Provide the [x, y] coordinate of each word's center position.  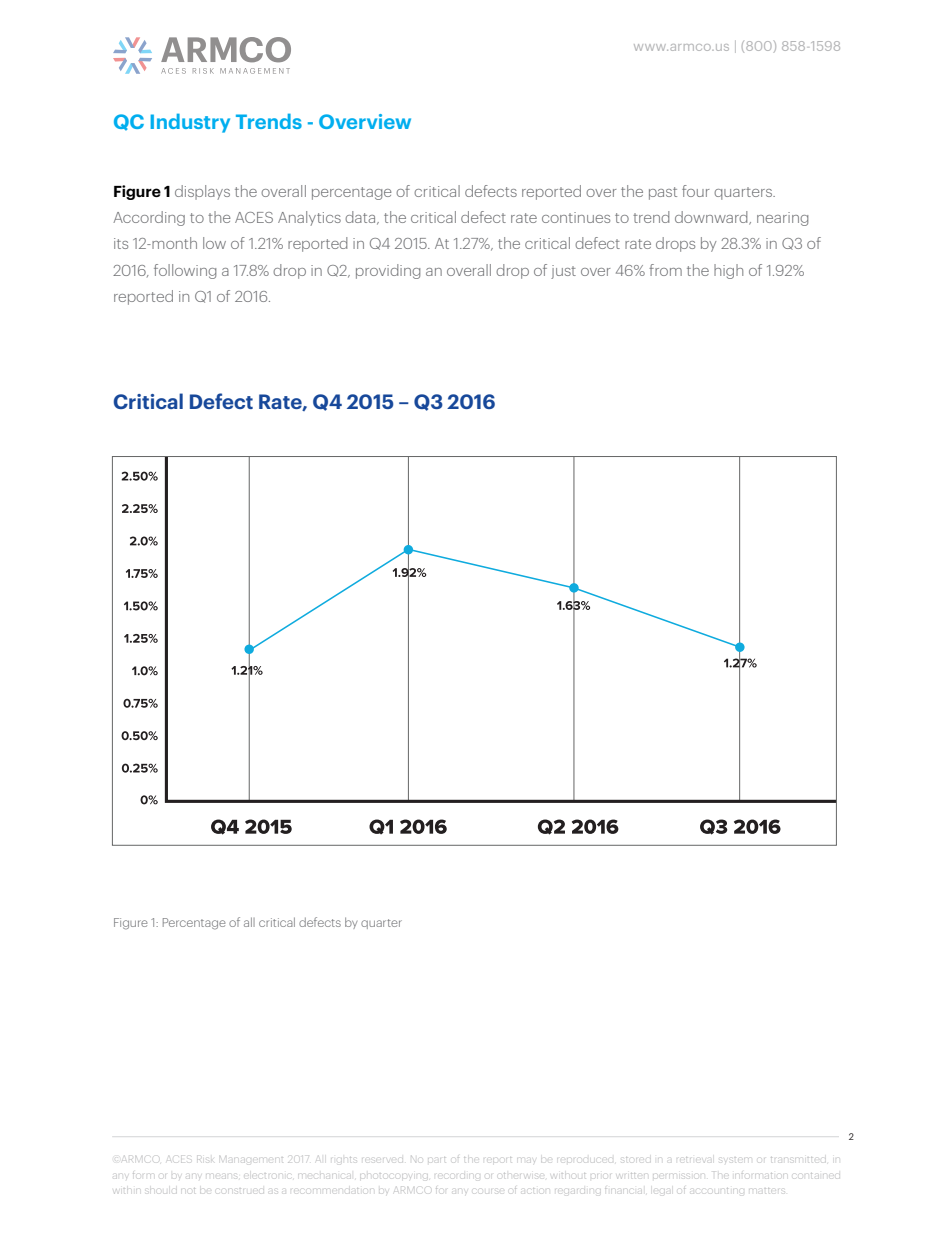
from [665, 270]
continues [576, 217]
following [185, 271]
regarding [576, 1191]
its [121, 243]
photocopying [395, 1175]
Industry [190, 123]
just [563, 272]
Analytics [309, 218]
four [696, 191]
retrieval [695, 1160]
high [728, 271]
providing [388, 271]
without [570, 1176]
